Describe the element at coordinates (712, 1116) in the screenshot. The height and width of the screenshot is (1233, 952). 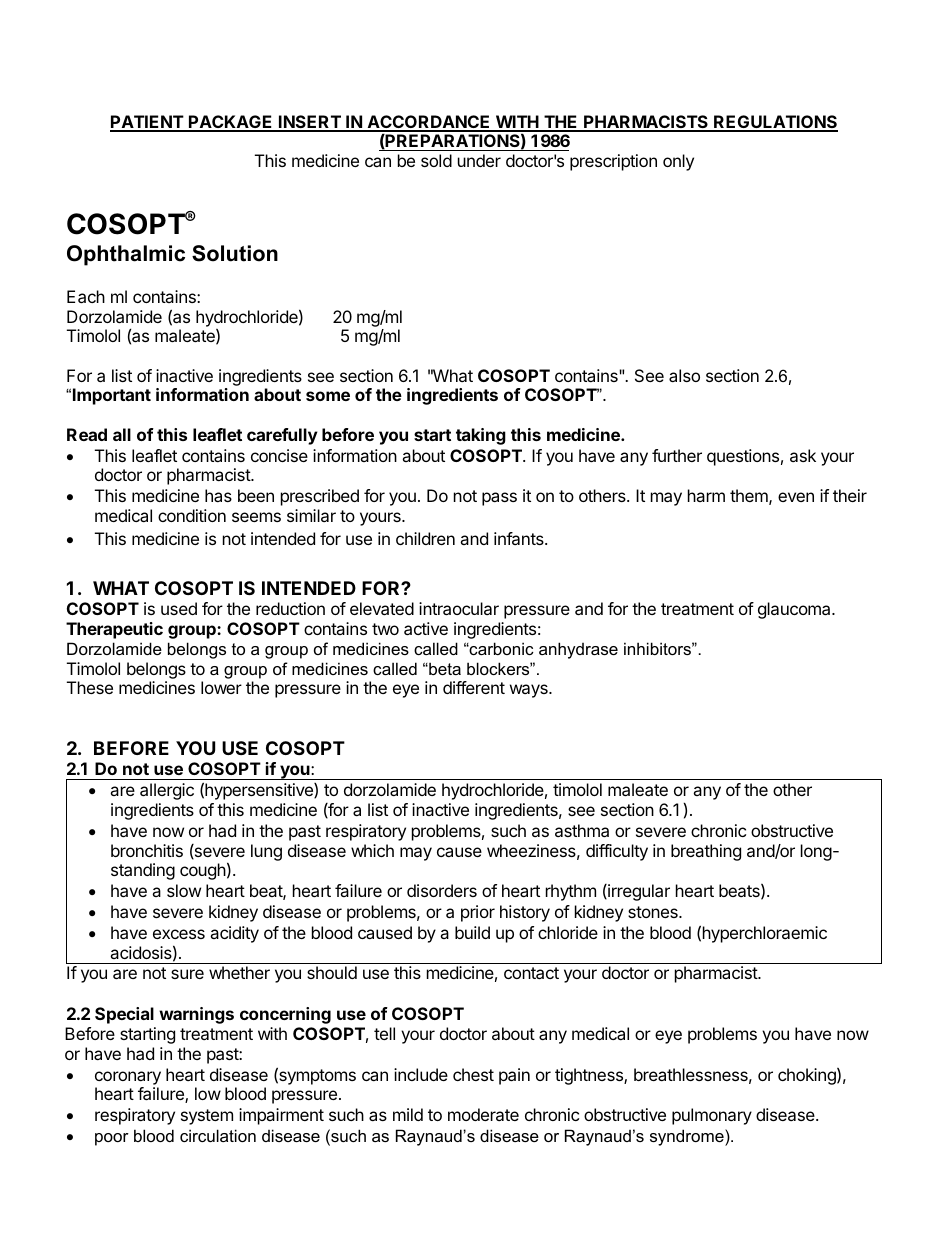
I see `pulmonary` at that location.
